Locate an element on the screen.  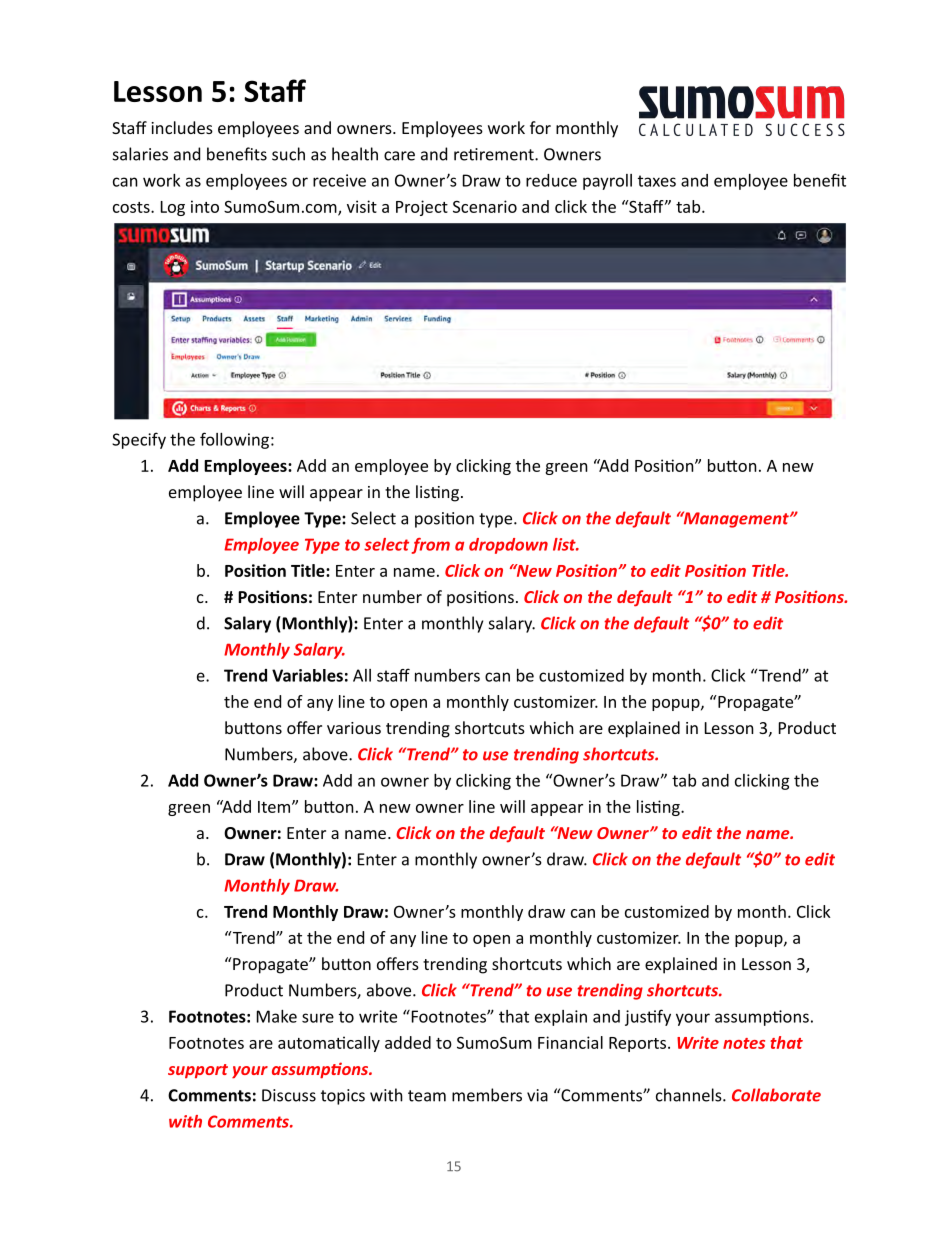
care is located at coordinates (399, 156).
